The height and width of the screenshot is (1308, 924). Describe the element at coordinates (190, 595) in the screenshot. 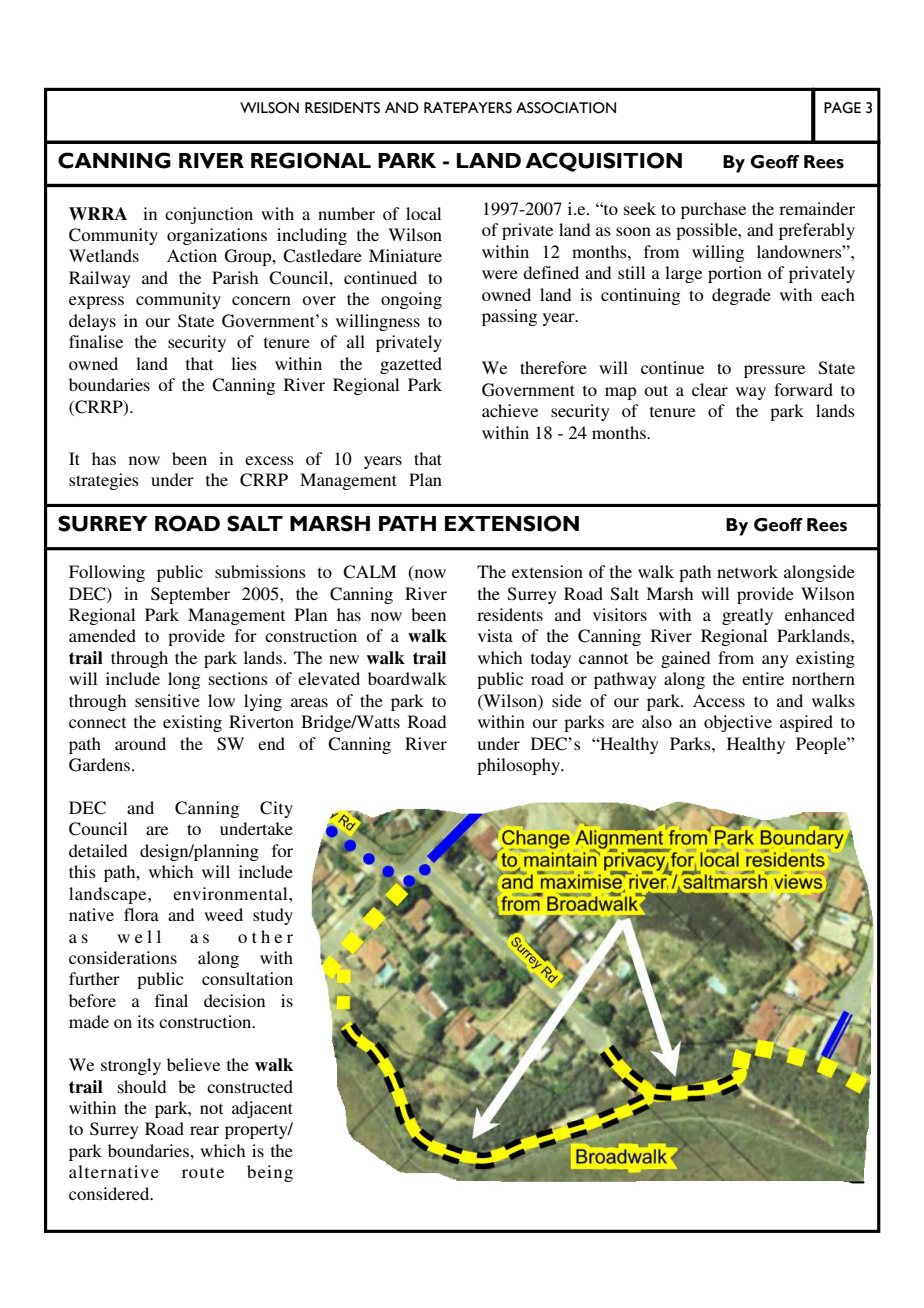

I see `September` at that location.
